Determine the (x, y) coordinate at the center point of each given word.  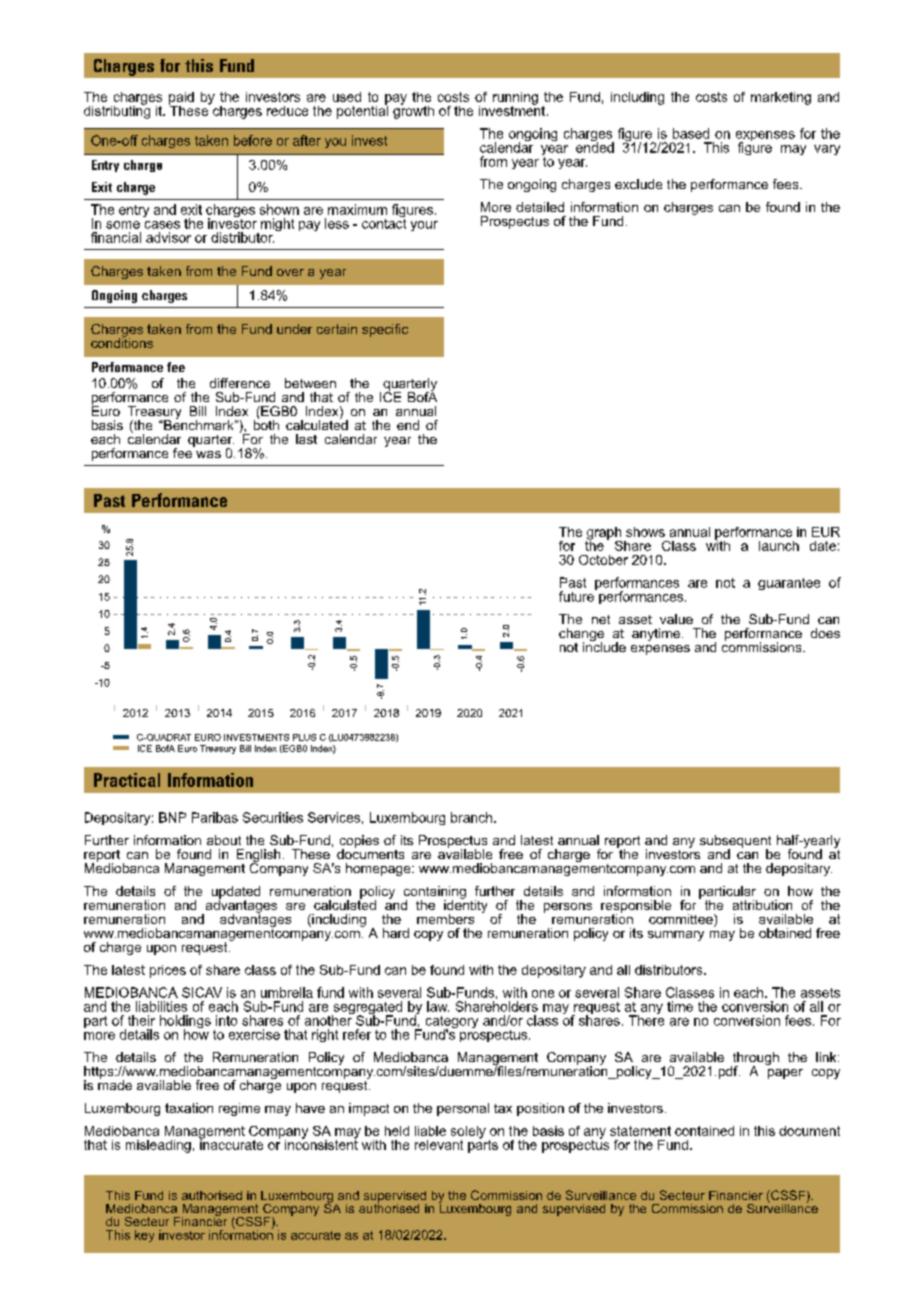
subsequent (735, 842)
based (691, 133)
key (144, 1236)
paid (181, 99)
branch (473, 817)
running (515, 99)
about (224, 840)
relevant (439, 1145)
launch (779, 546)
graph (604, 534)
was (208, 454)
